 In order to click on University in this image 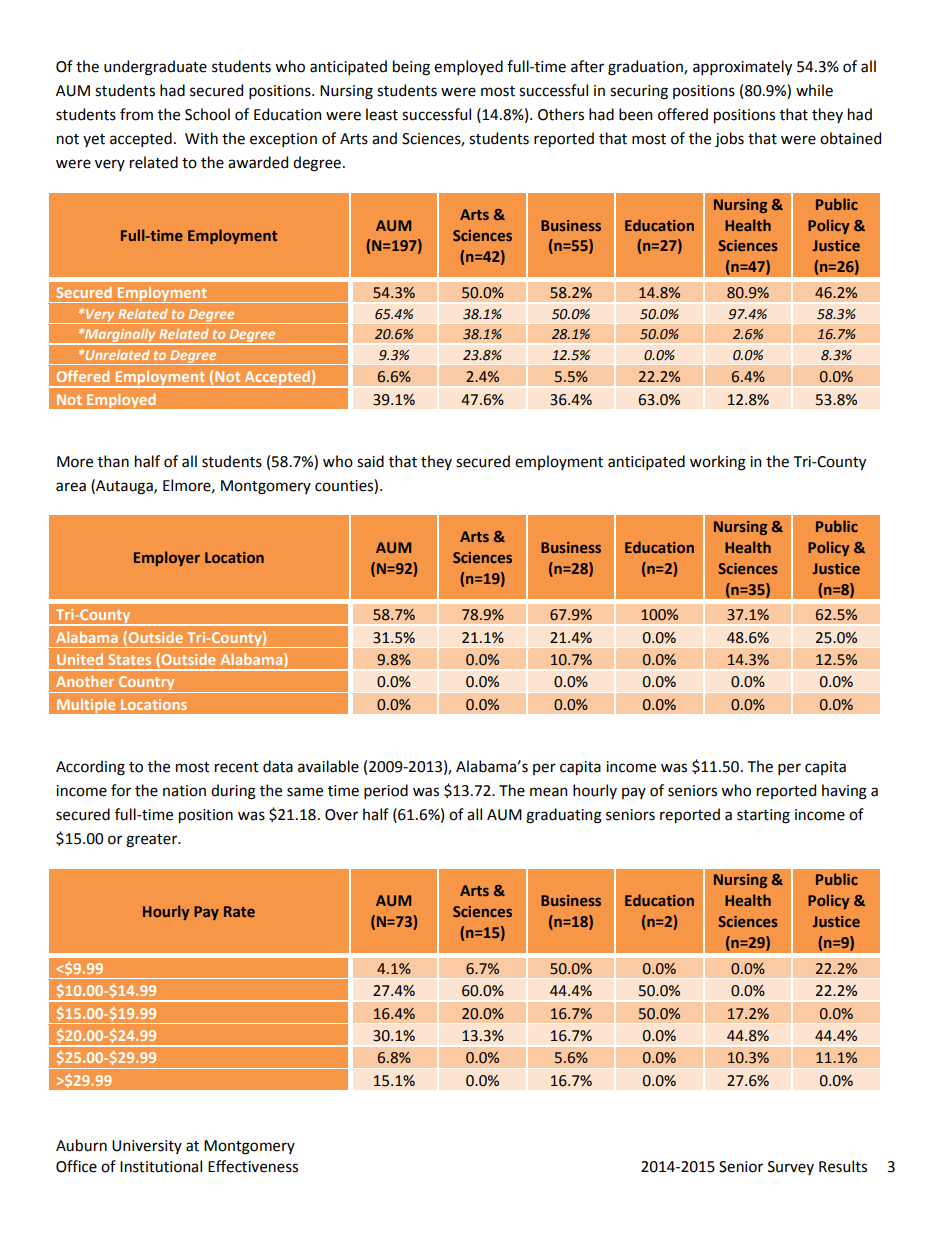, I will do `click(147, 1147)`.
